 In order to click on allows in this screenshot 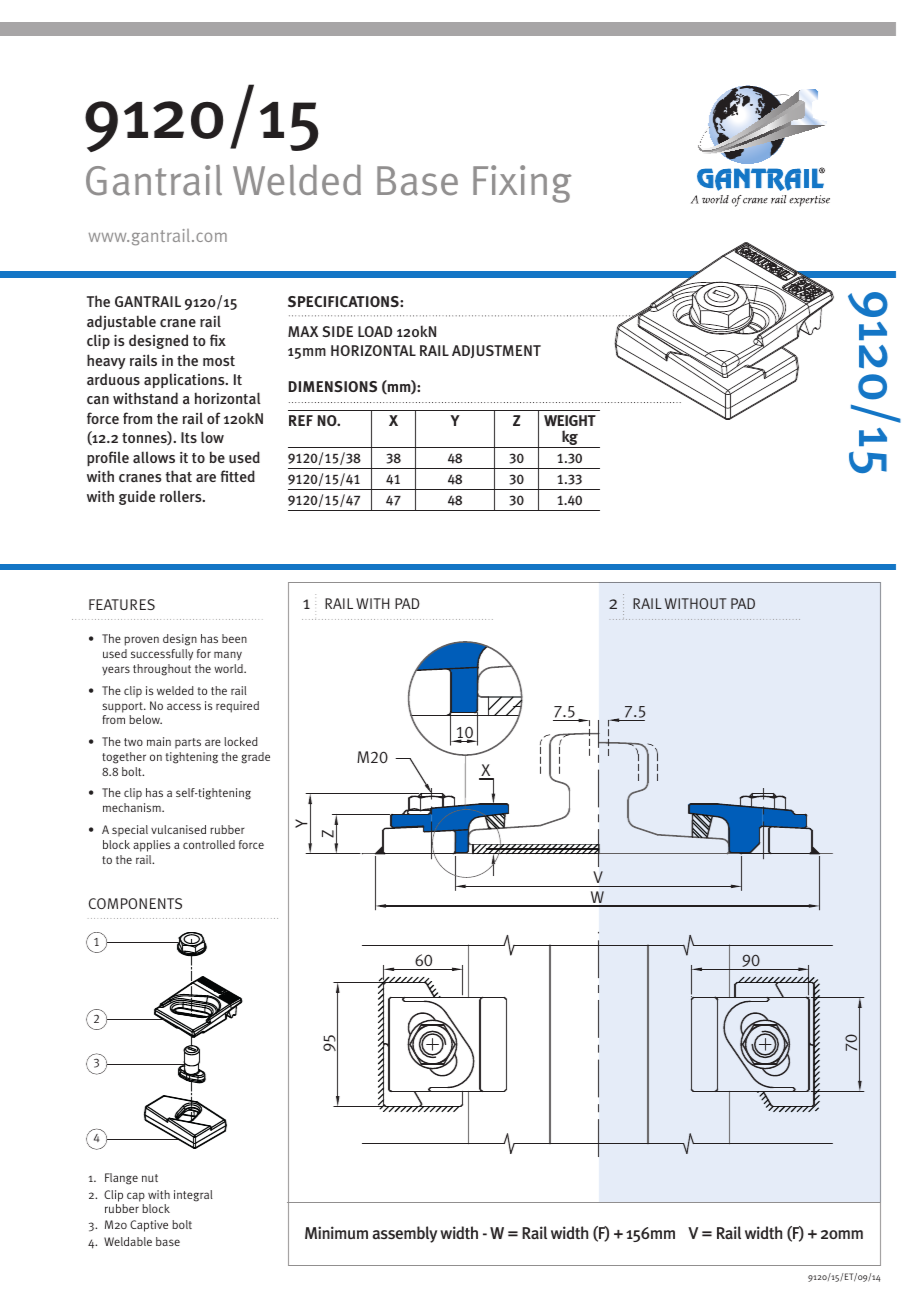, I will do `click(154, 457)`.
